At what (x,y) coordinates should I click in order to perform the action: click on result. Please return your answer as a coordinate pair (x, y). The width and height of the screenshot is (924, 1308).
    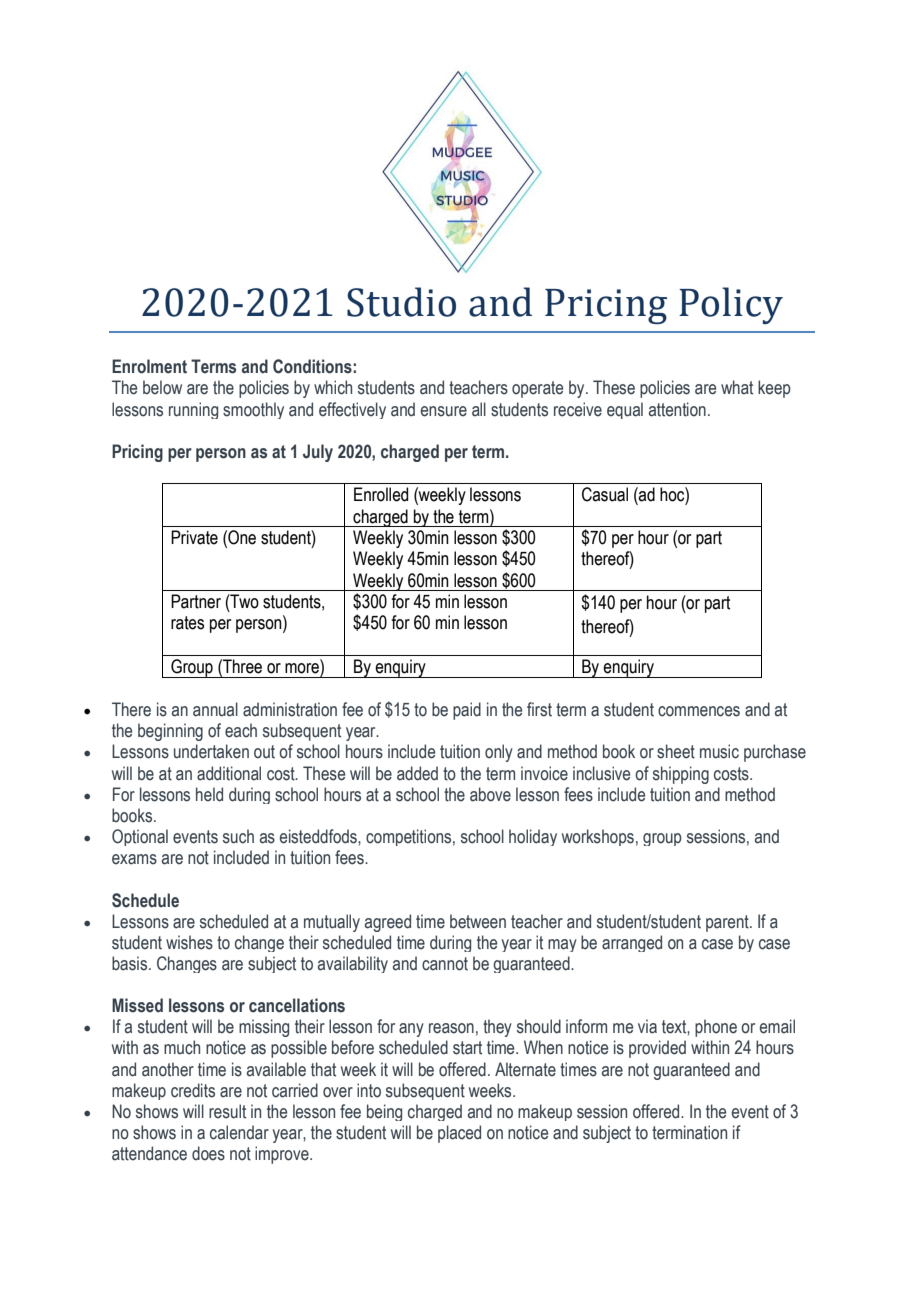
    Looking at the image, I should click on (227, 1111).
